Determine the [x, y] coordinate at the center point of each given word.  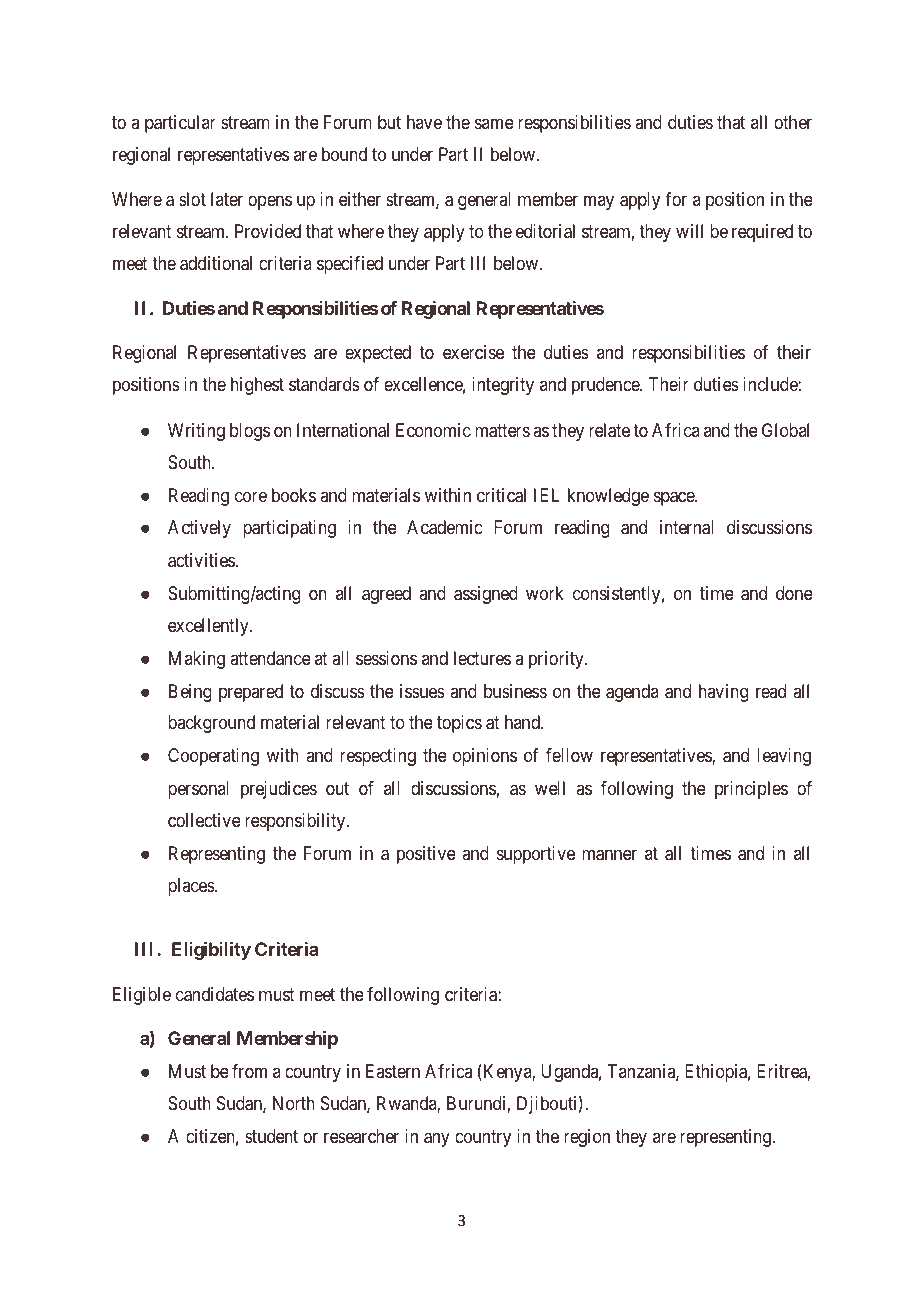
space [675, 498]
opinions [485, 757]
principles [751, 790]
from [249, 1071]
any [437, 1140]
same [494, 123]
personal [198, 790]
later [227, 199]
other [793, 122]
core [251, 496]
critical [501, 495]
